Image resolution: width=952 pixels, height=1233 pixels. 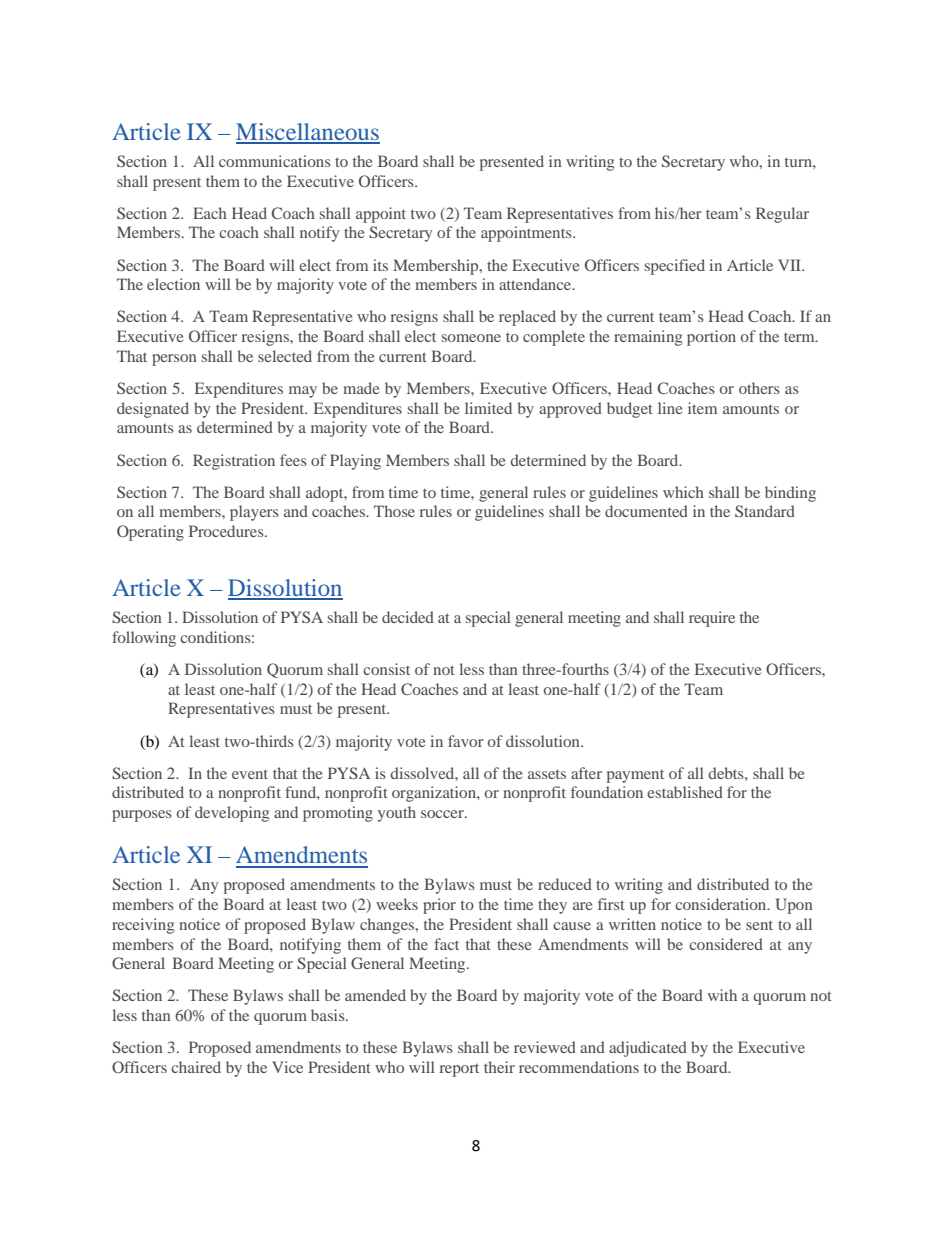 What do you see at coordinates (712, 619) in the screenshot?
I see `require` at bounding box center [712, 619].
